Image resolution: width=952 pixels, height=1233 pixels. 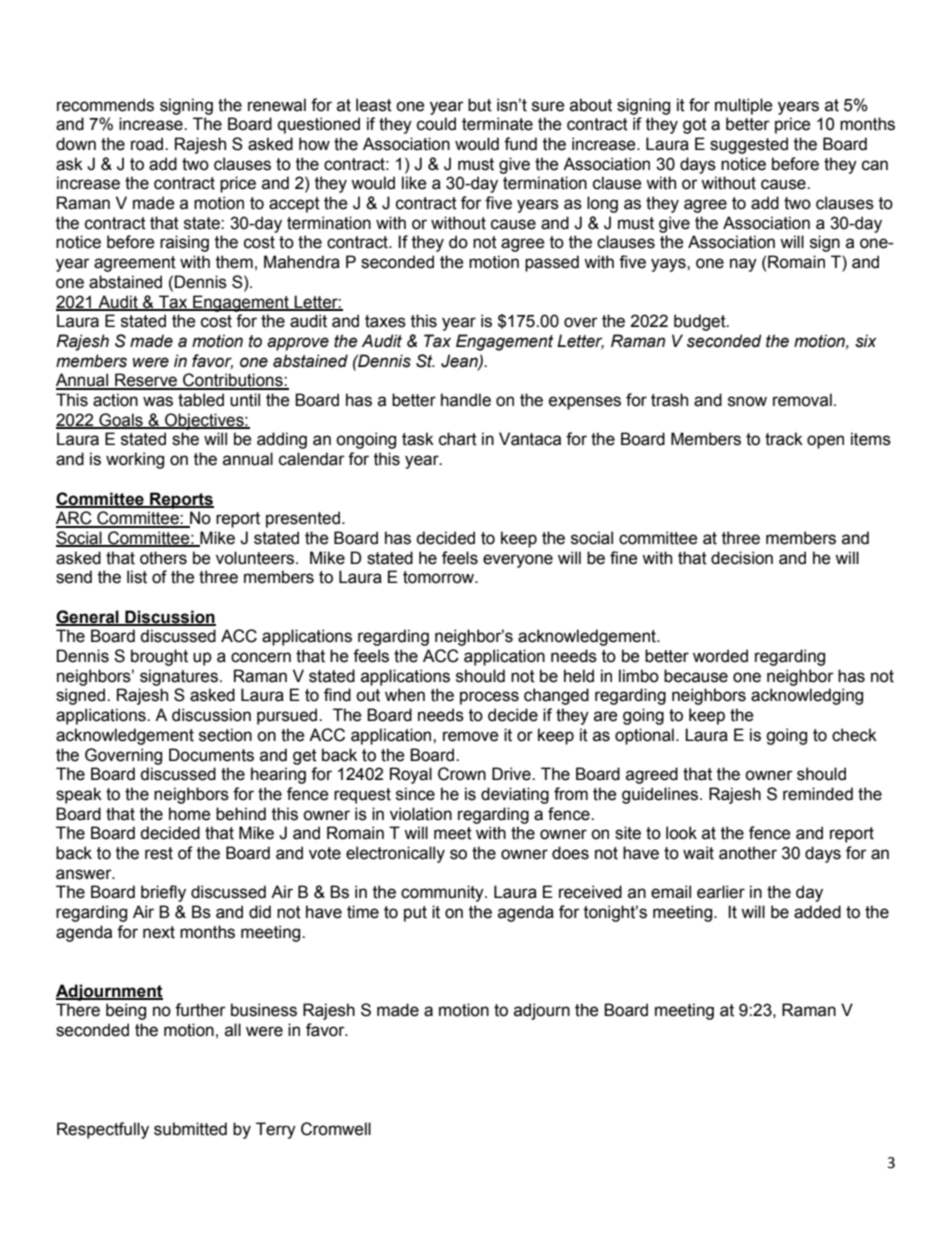 I want to click on terminate, so click(x=497, y=124).
